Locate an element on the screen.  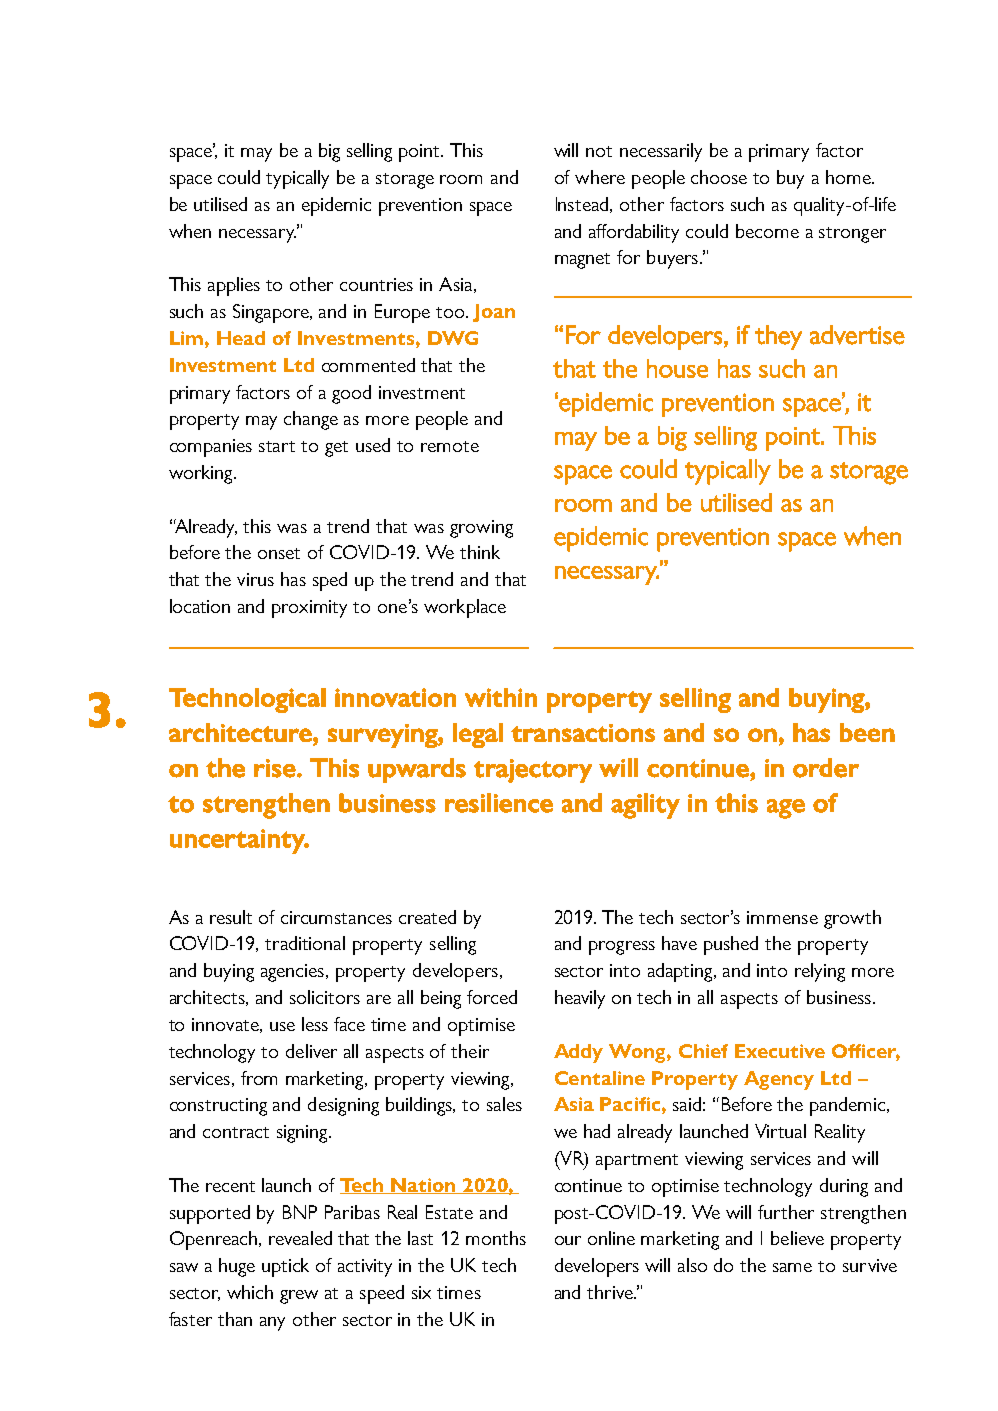
been is located at coordinates (867, 732).
